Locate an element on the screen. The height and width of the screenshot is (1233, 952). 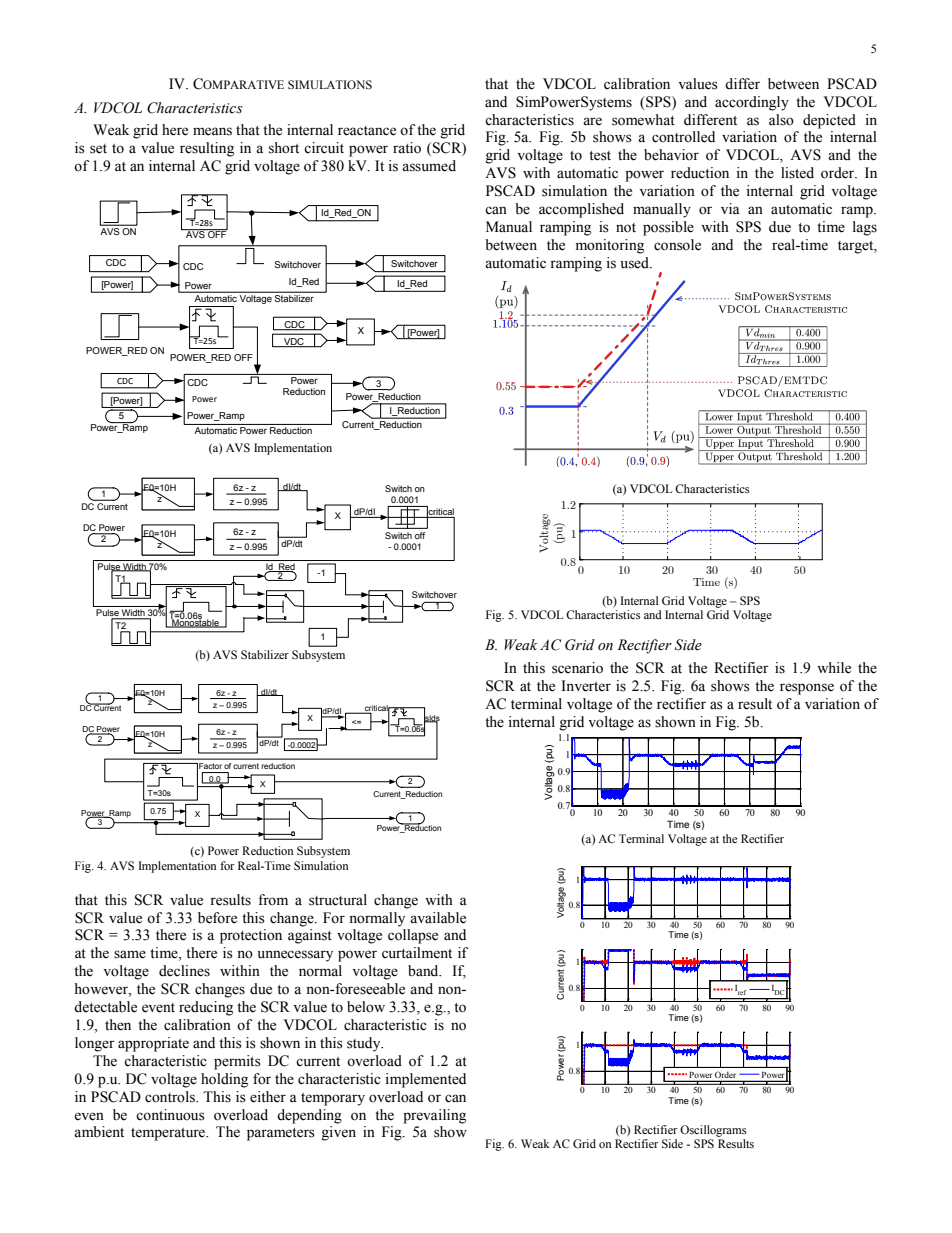
means is located at coordinates (212, 131).
